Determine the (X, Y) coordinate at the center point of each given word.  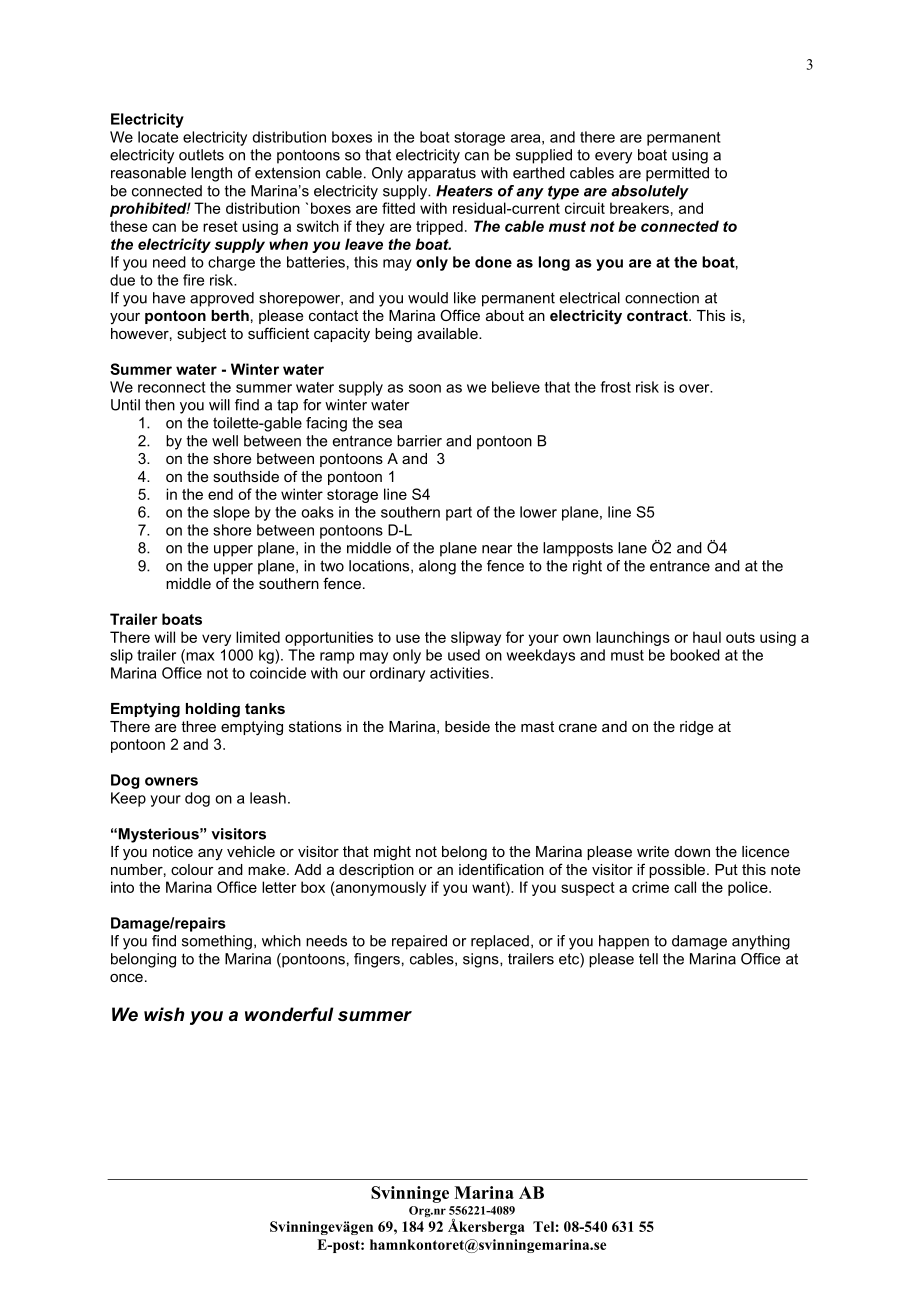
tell (648, 959)
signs (482, 960)
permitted (677, 174)
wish (164, 1014)
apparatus (442, 175)
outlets (201, 155)
